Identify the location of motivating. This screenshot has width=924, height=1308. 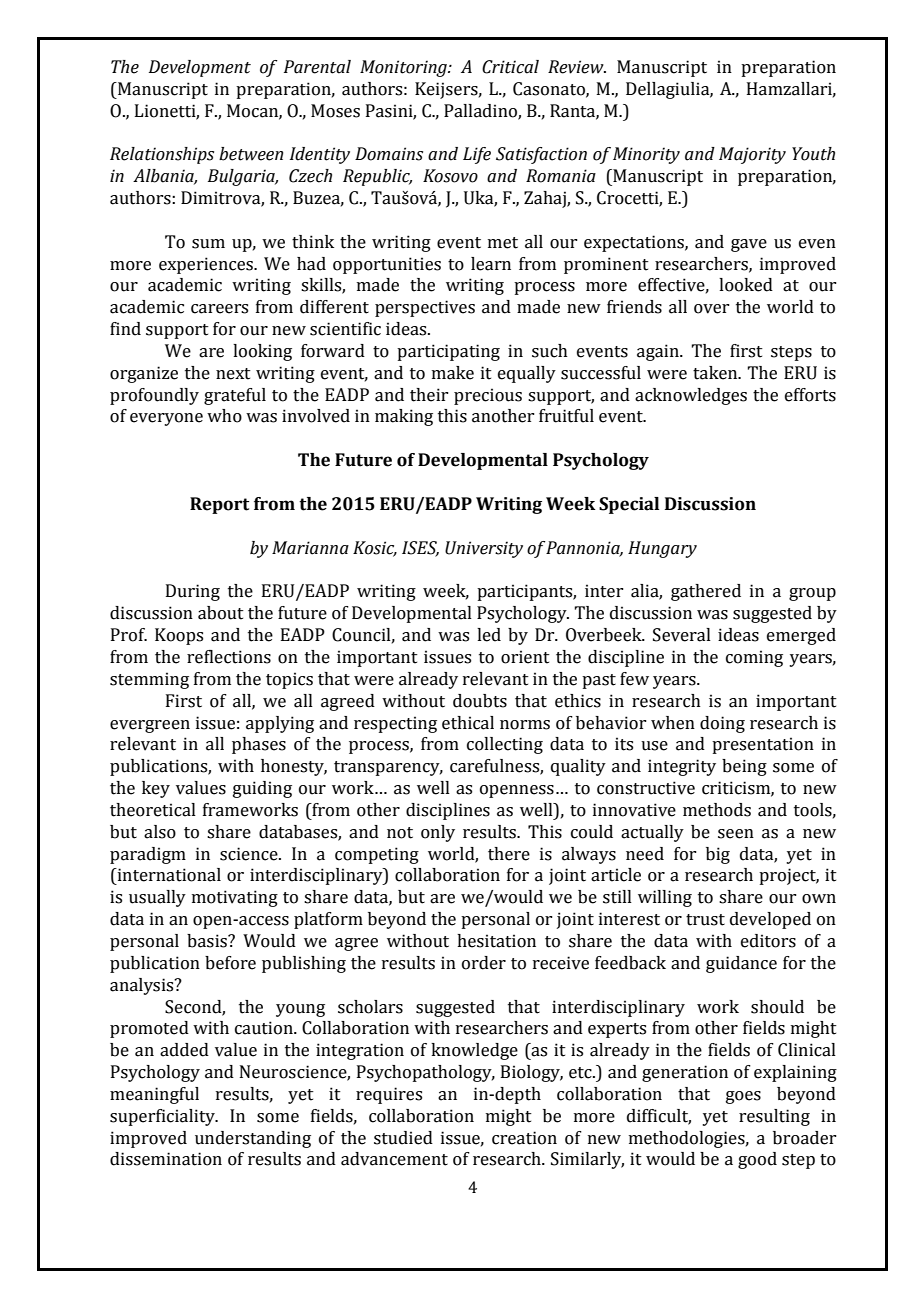
(235, 898).
